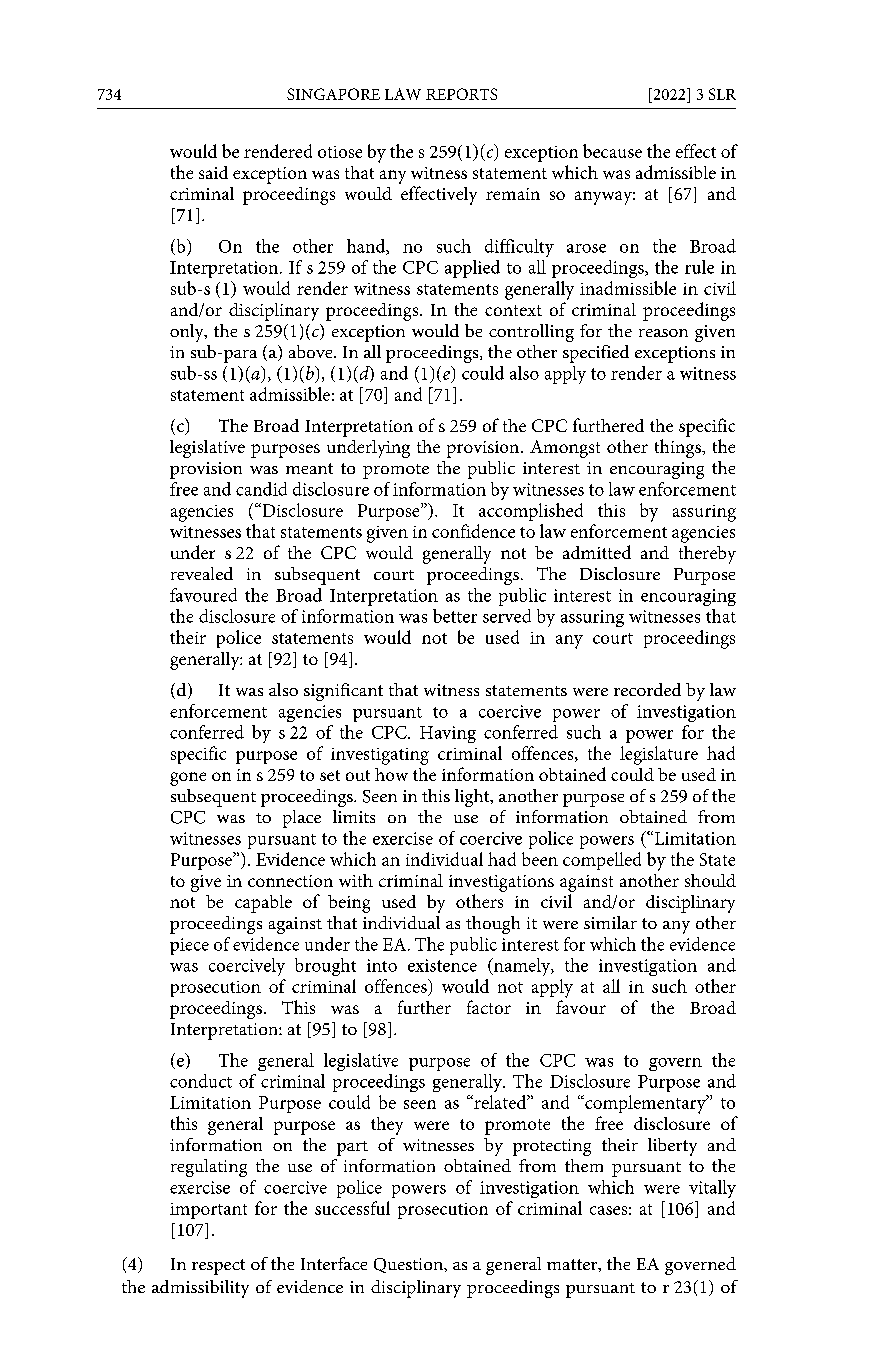 The image size is (869, 1372). I want to click on because, so click(612, 151).
